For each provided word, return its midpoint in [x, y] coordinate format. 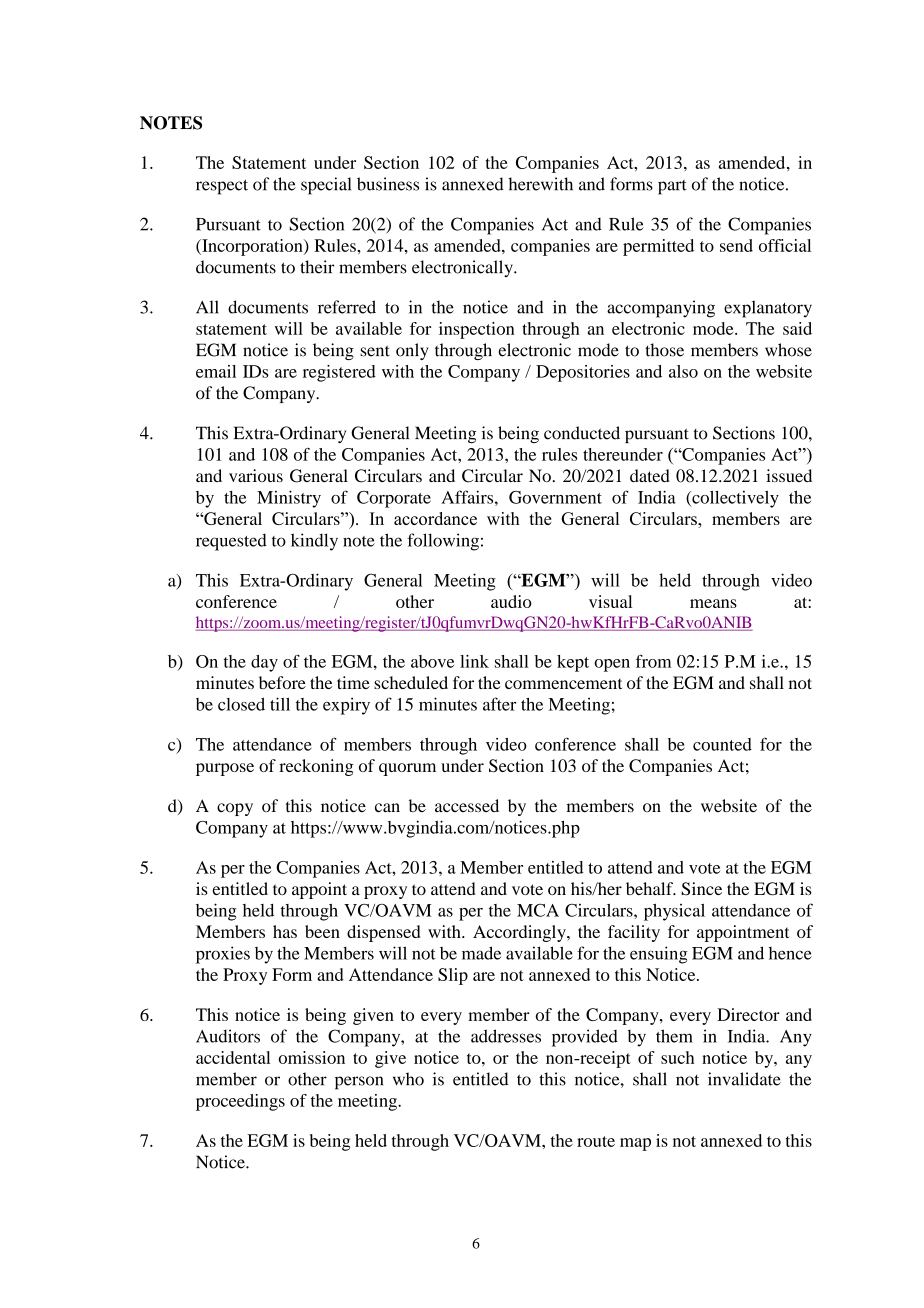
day [264, 663]
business [388, 184]
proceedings [240, 1102]
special [326, 186]
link [474, 661]
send [736, 245]
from [653, 661]
